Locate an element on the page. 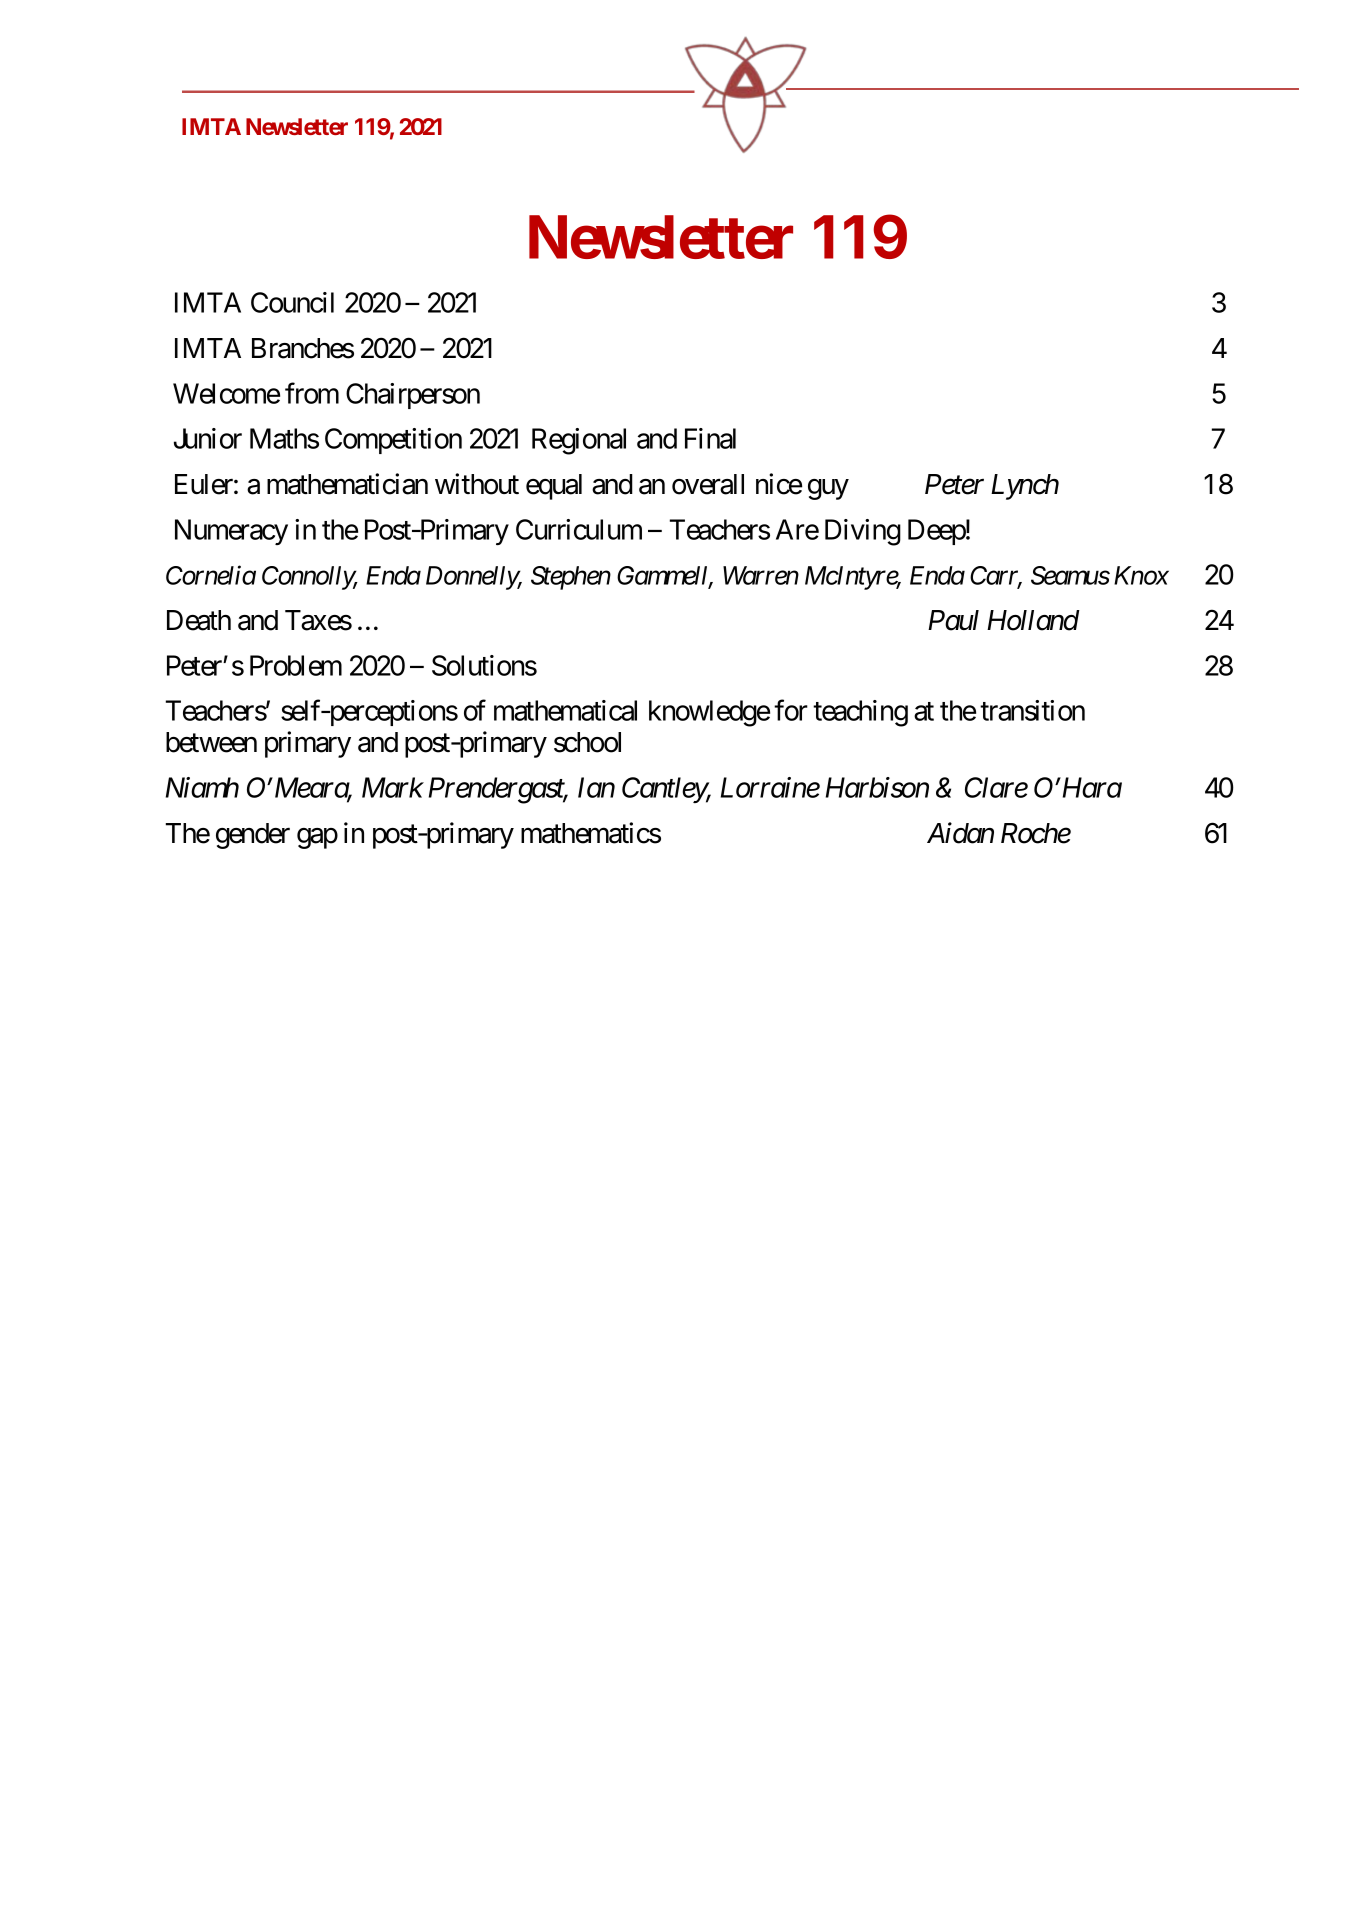  Harbison is located at coordinates (877, 787).
